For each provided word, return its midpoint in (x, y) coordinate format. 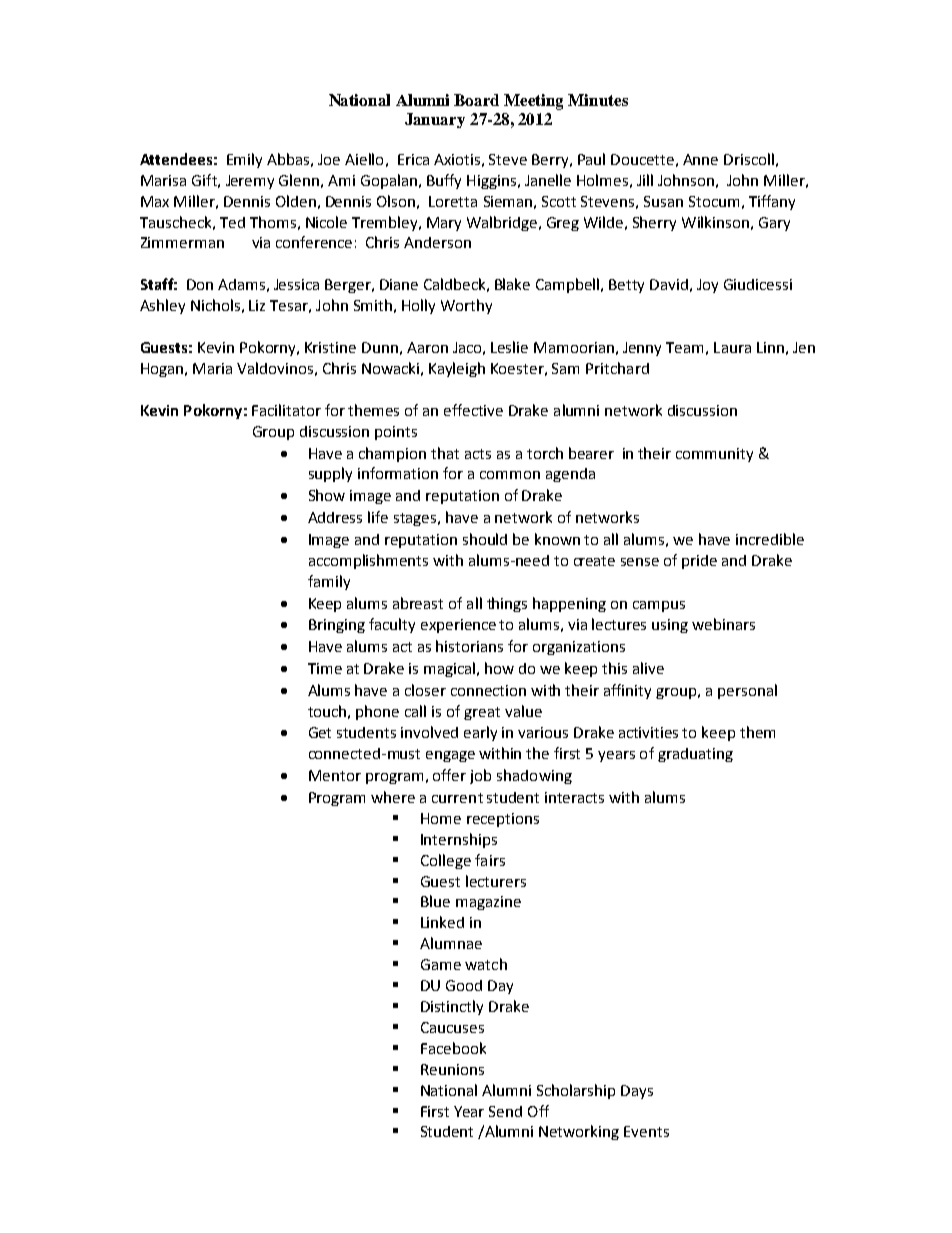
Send (505, 1111)
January (435, 120)
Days (637, 1092)
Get (320, 732)
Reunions (452, 1069)
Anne (700, 159)
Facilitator (286, 410)
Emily (244, 160)
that (445, 453)
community (714, 455)
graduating (695, 755)
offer (449, 775)
